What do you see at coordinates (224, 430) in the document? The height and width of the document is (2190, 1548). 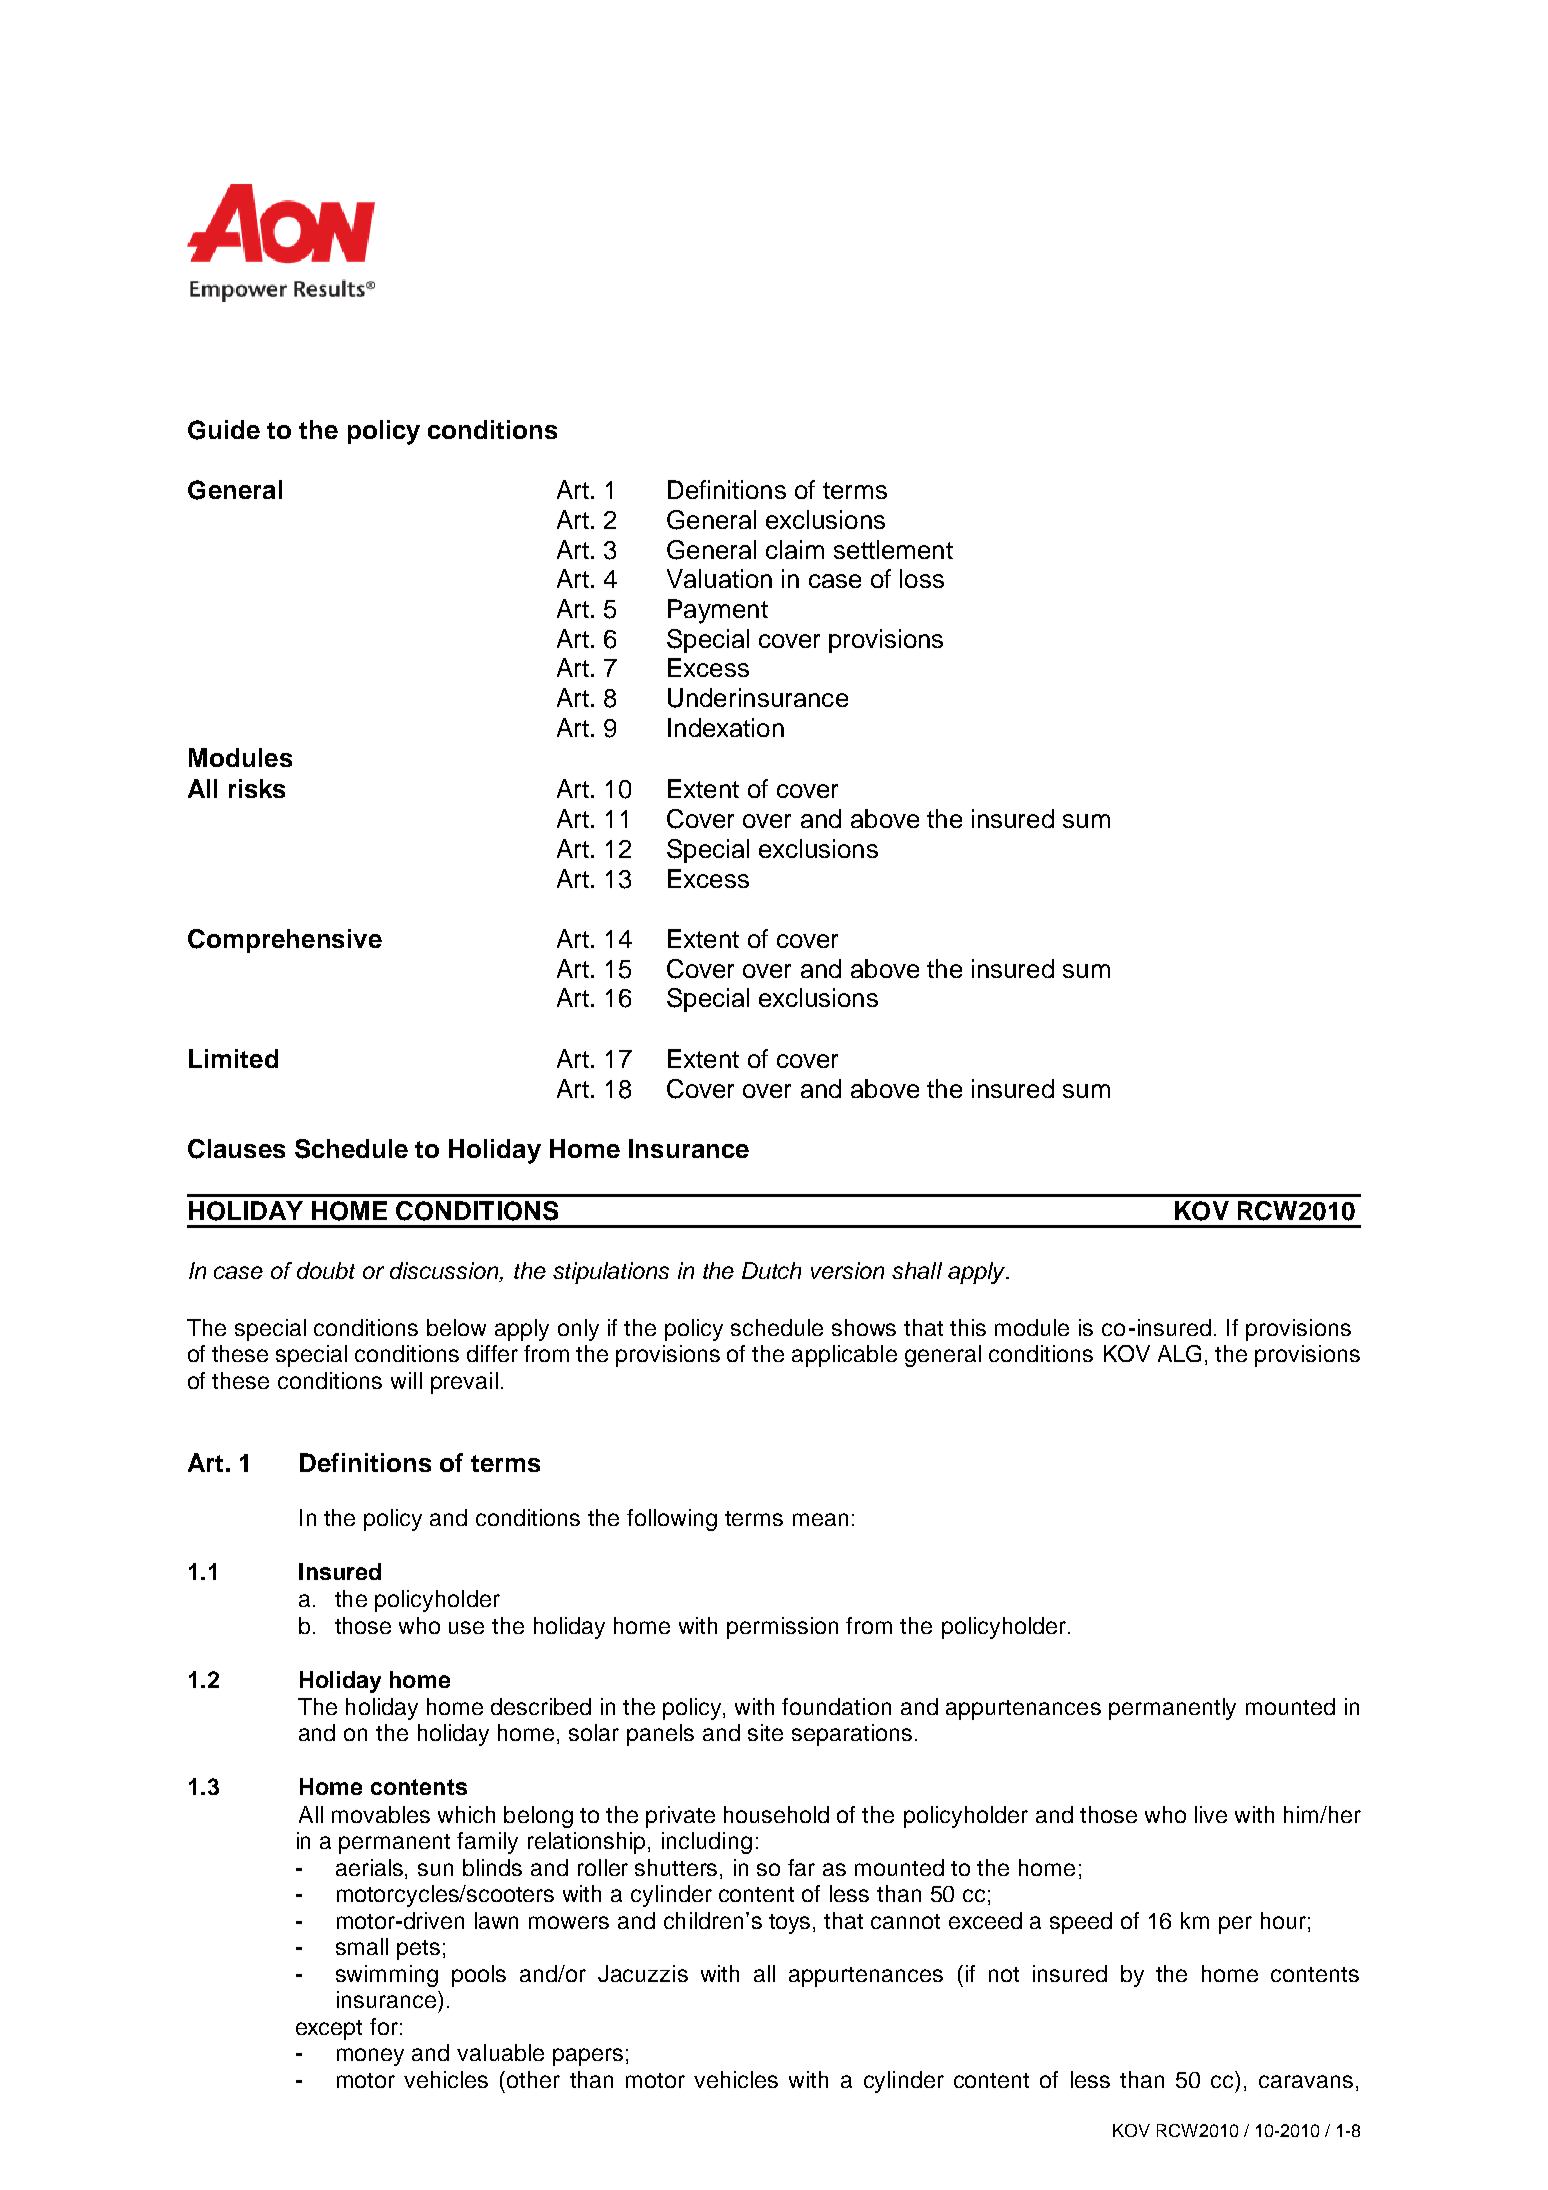 I see `Guide` at bounding box center [224, 430].
